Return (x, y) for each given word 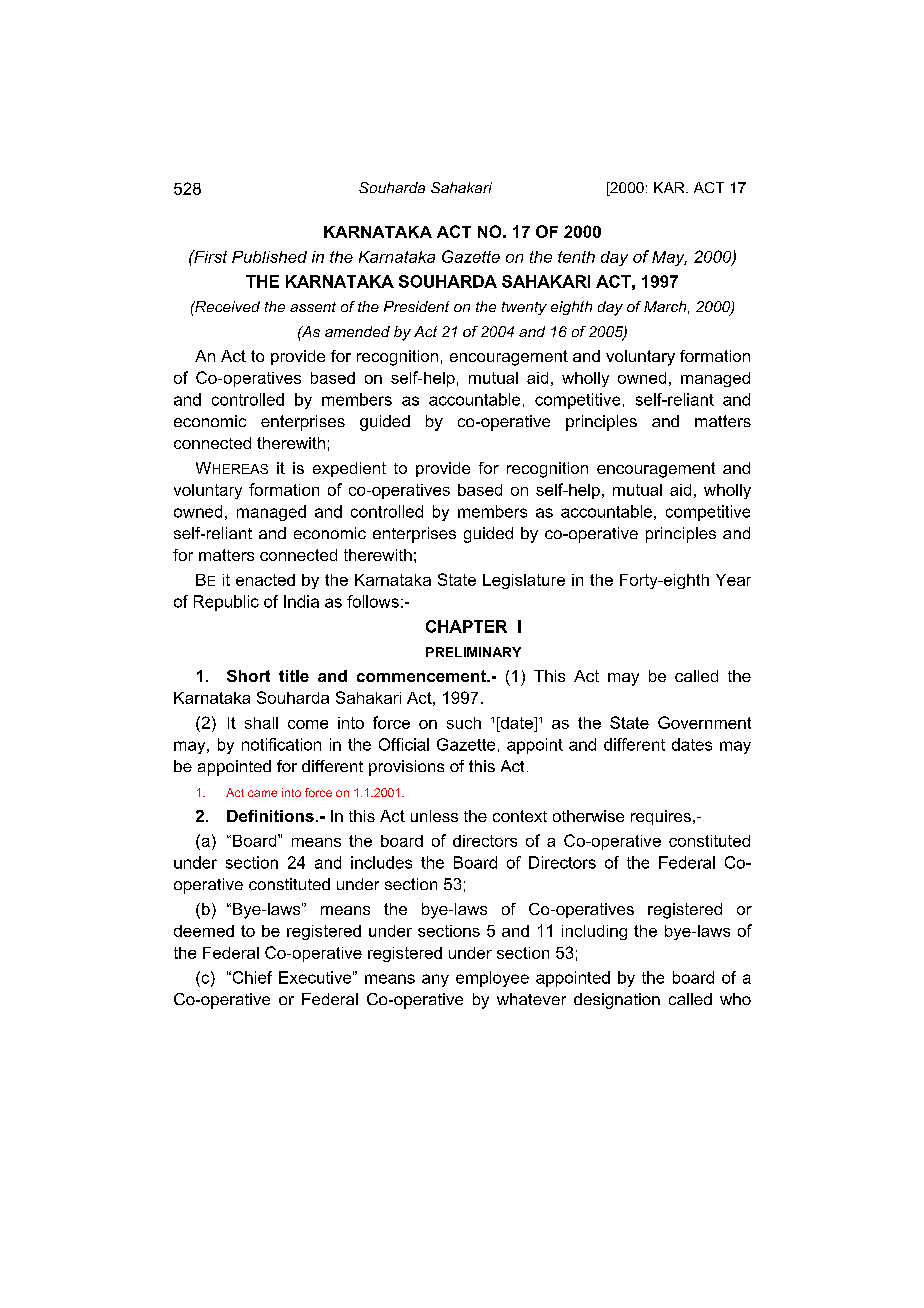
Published (269, 257)
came (262, 793)
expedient (349, 469)
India (301, 601)
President (416, 306)
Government (704, 722)
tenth (576, 257)
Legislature (524, 581)
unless (434, 816)
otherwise (588, 816)
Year (733, 580)
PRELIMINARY (473, 652)
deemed (204, 931)
